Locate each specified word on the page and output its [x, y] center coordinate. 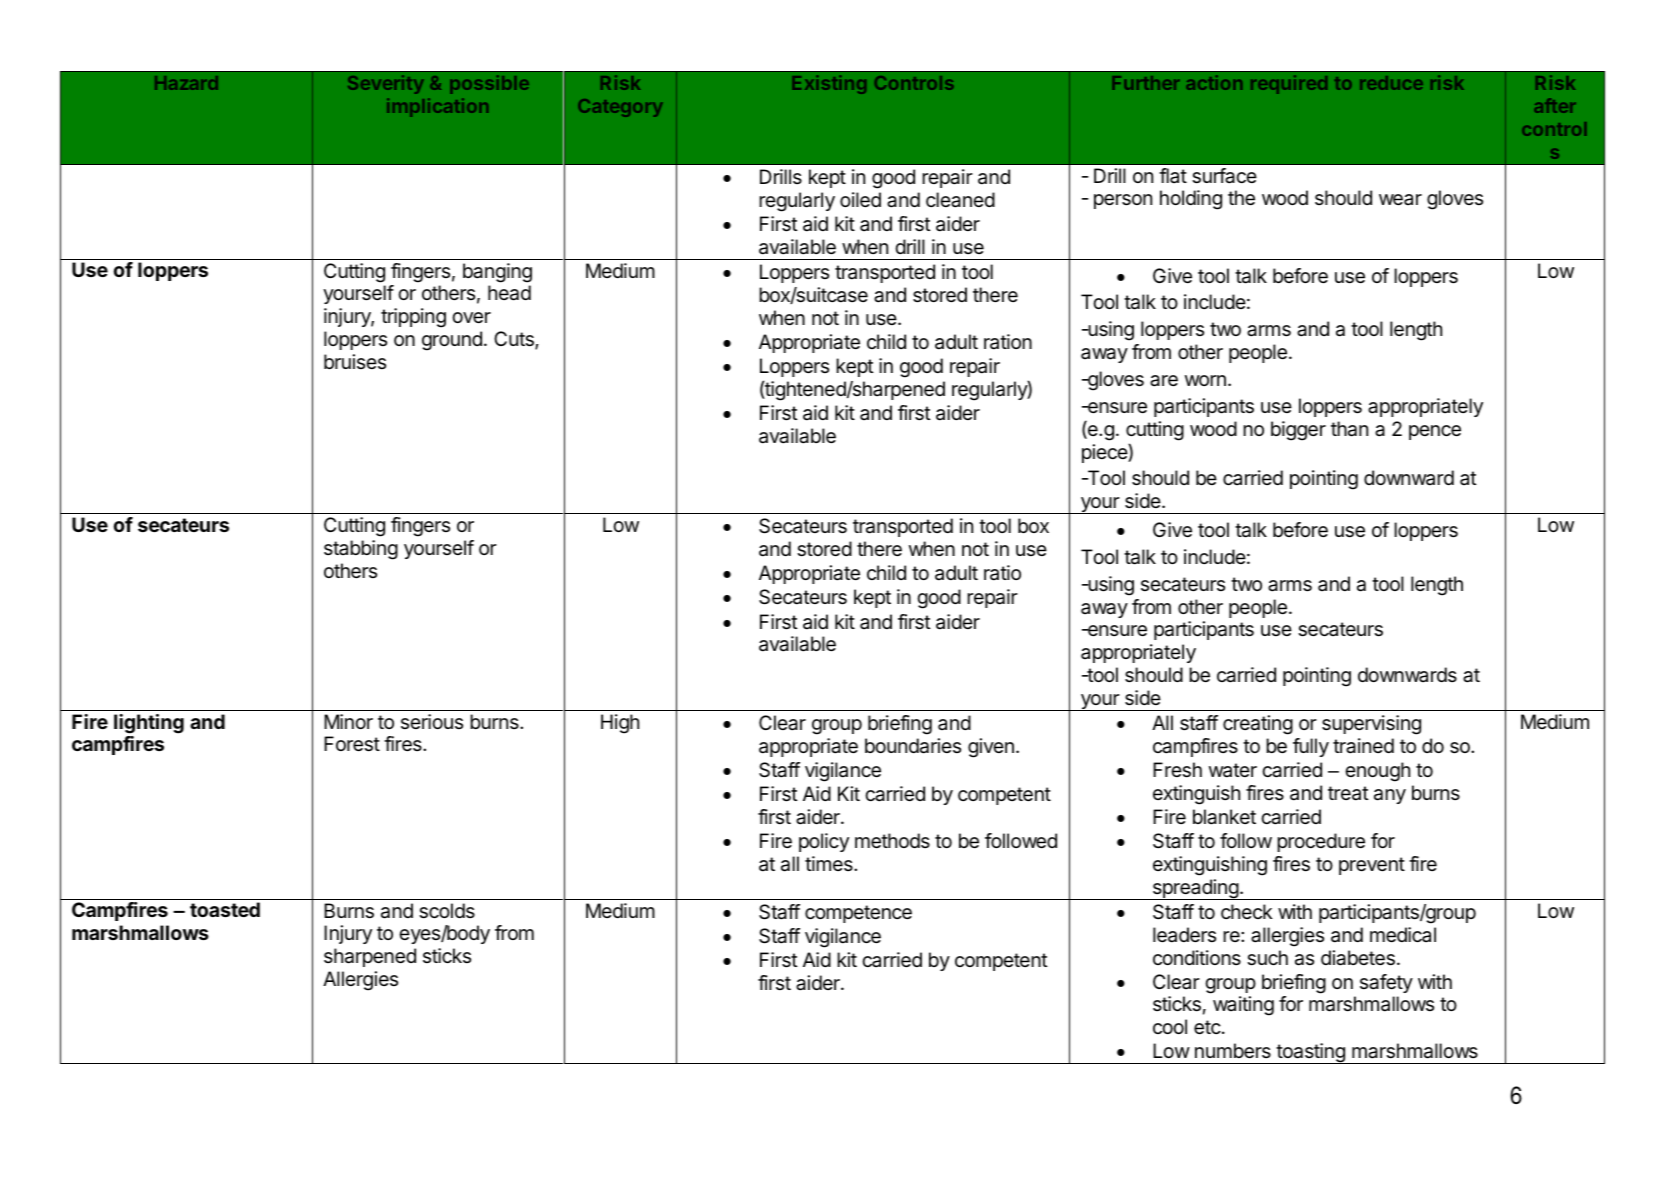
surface [1224, 176]
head [509, 293]
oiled [860, 200]
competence [858, 914]
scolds [447, 911]
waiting [1243, 1006]
